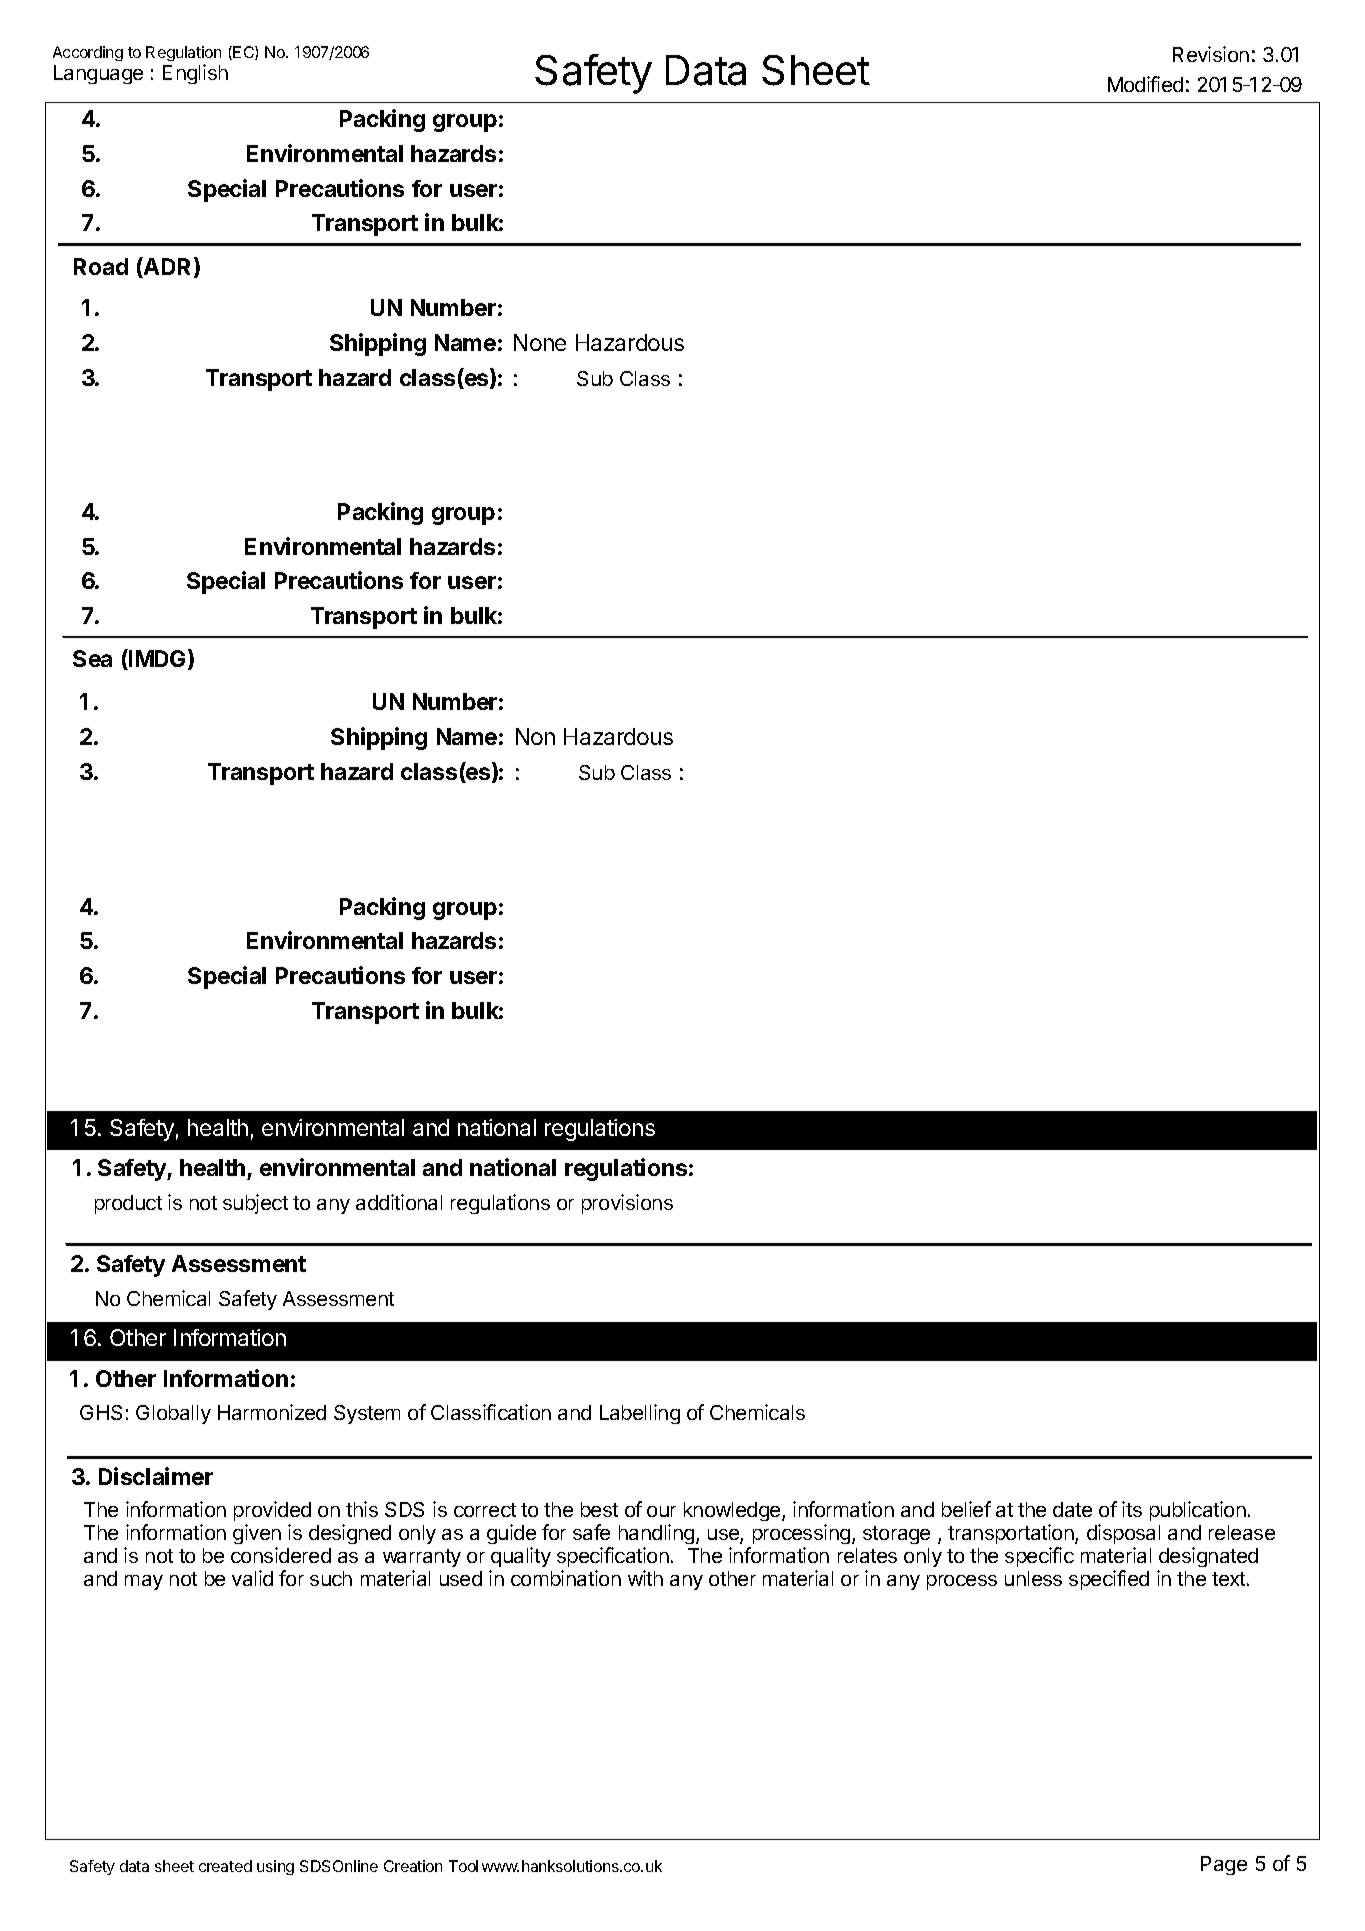  I want to click on Tool, so click(463, 1866).
